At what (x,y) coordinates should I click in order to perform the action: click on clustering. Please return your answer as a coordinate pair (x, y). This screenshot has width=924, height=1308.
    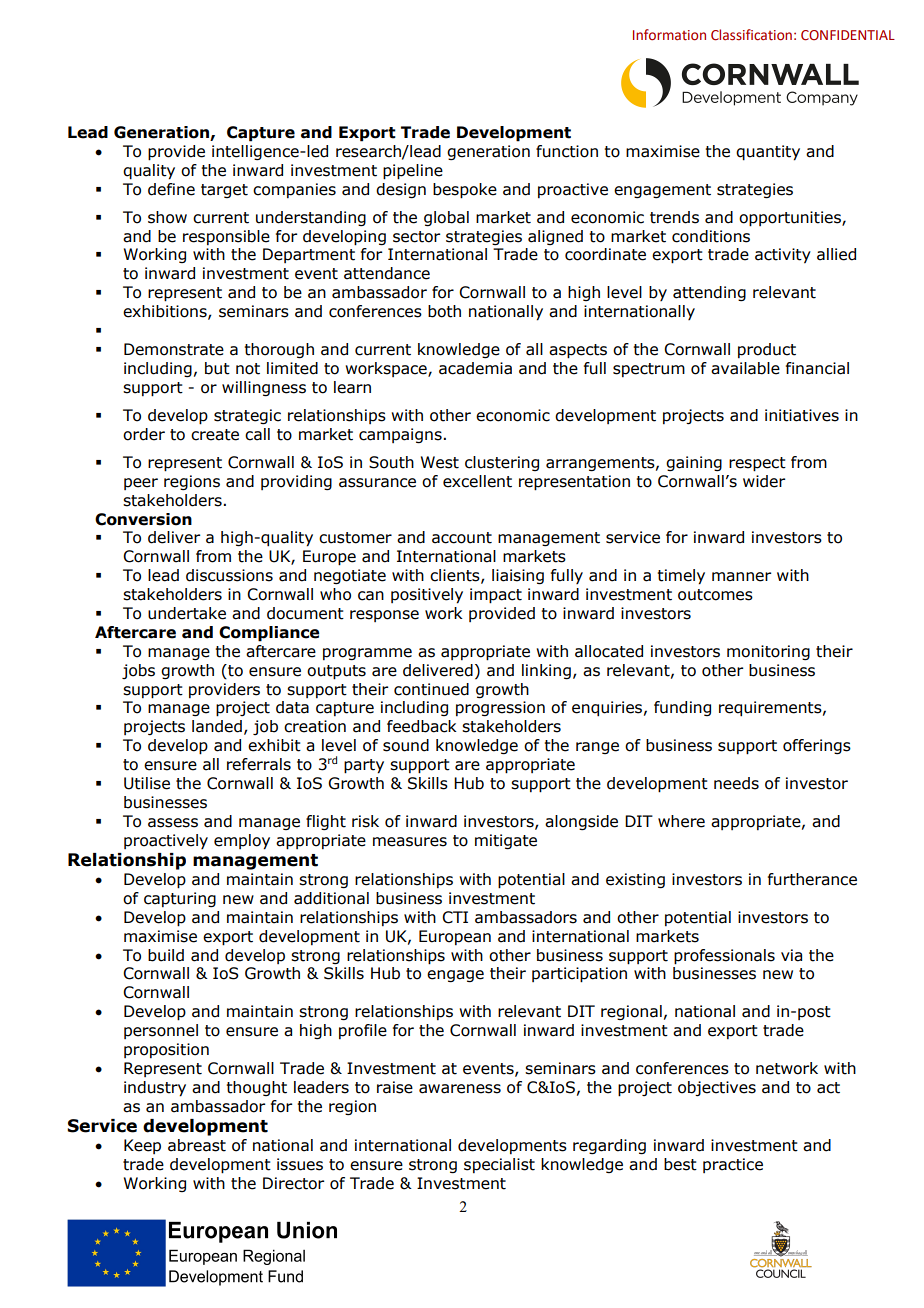
    Looking at the image, I should click on (502, 463).
